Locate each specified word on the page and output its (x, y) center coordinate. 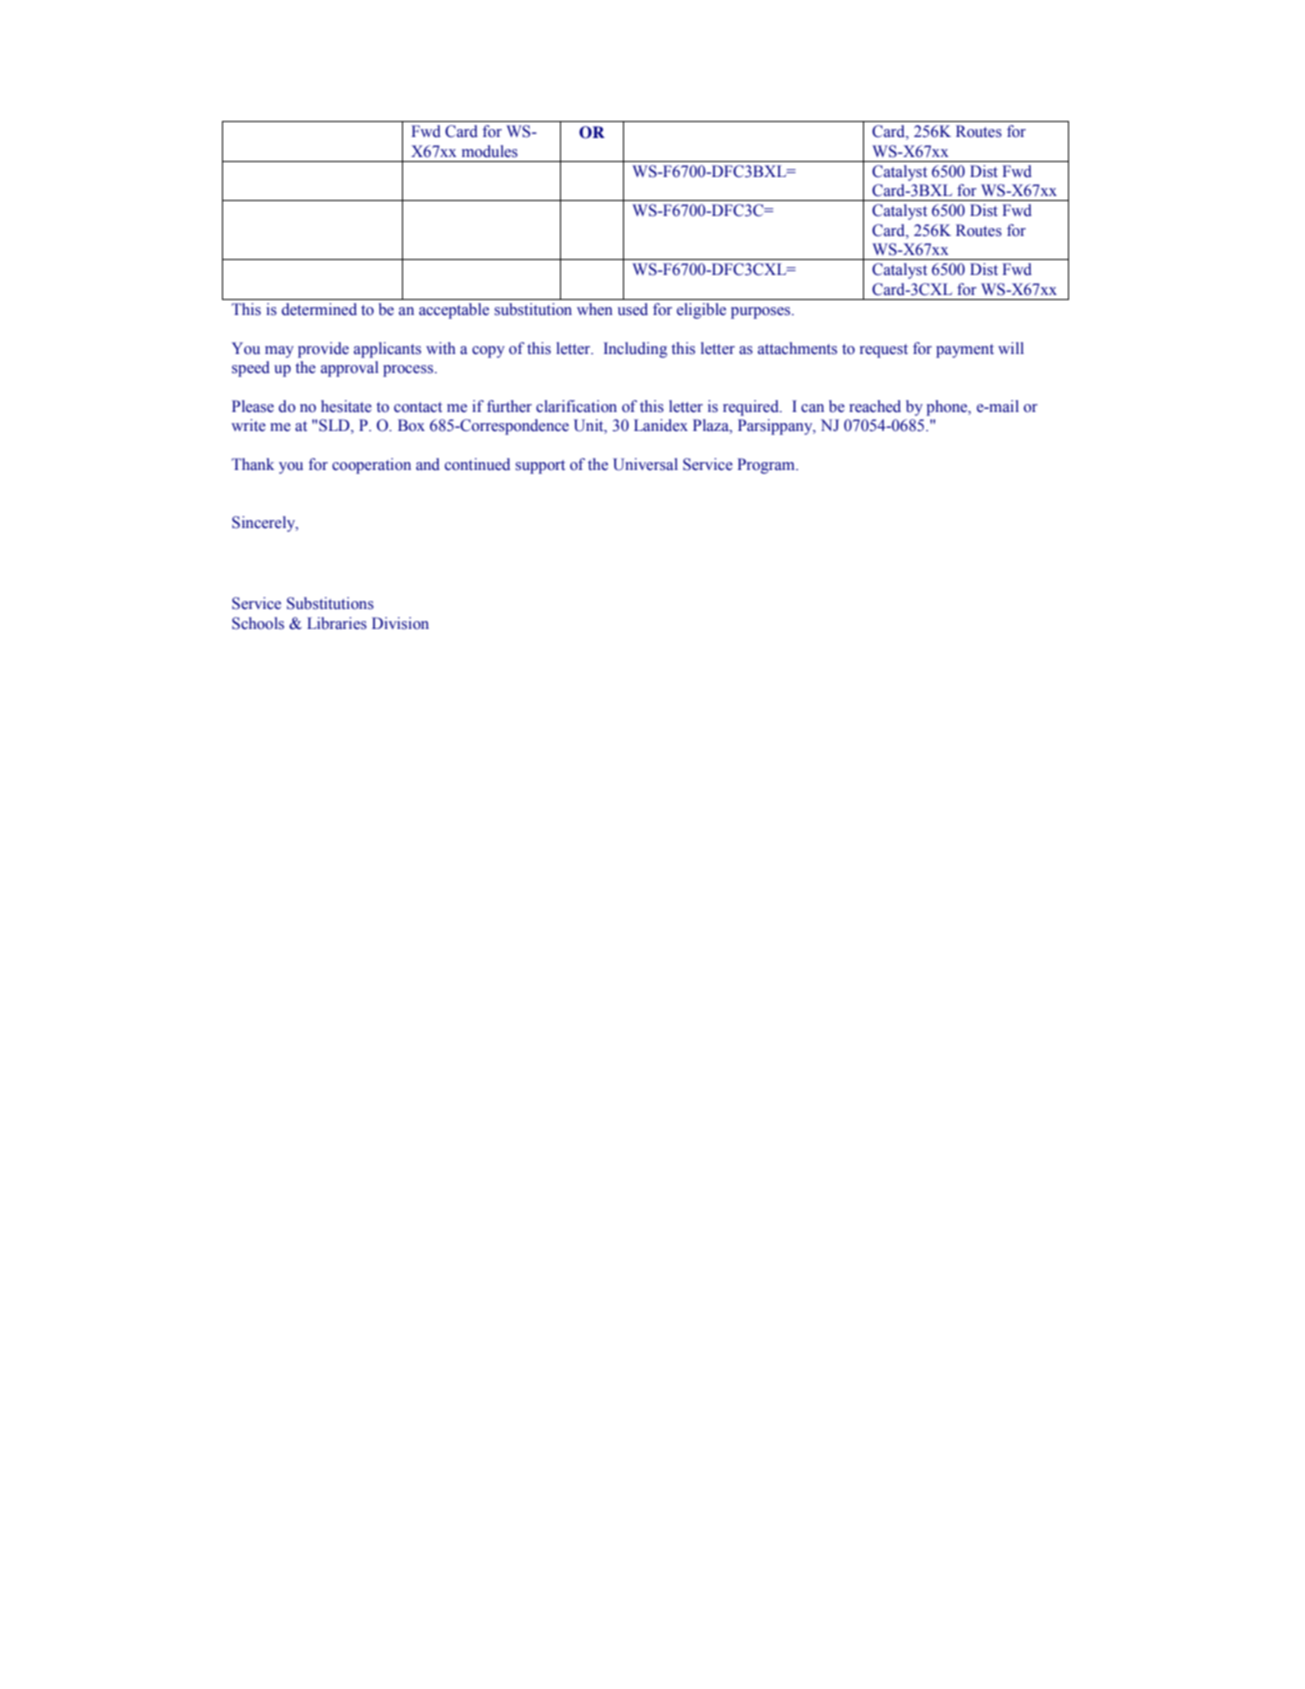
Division (400, 623)
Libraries (337, 623)
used (633, 309)
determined (319, 309)
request (884, 351)
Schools (258, 623)
